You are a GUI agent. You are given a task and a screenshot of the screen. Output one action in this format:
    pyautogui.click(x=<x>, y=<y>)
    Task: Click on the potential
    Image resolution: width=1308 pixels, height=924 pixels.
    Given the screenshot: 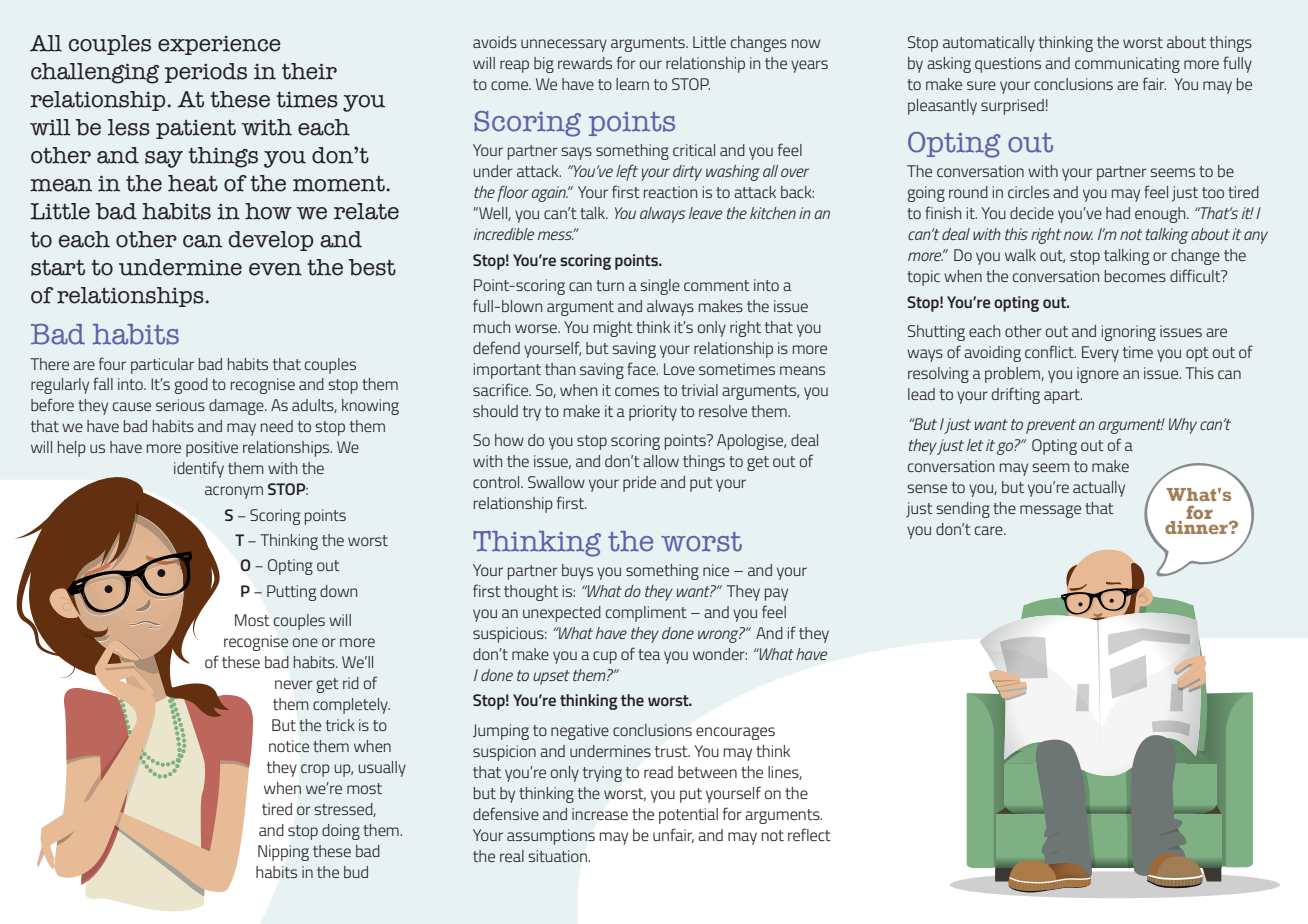 What is the action you would take?
    pyautogui.click(x=688, y=816)
